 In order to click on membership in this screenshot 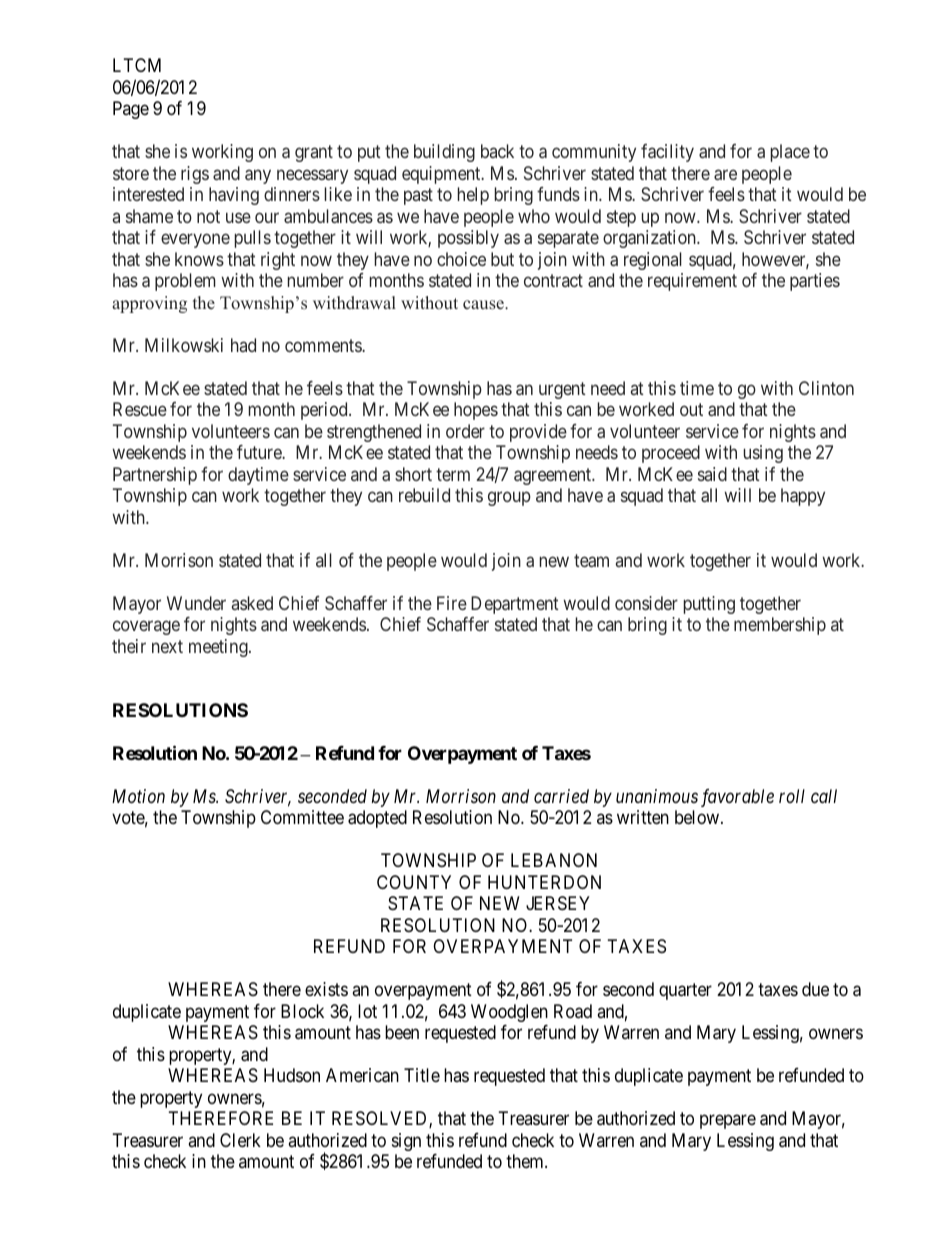, I will do `click(780, 626)`.
